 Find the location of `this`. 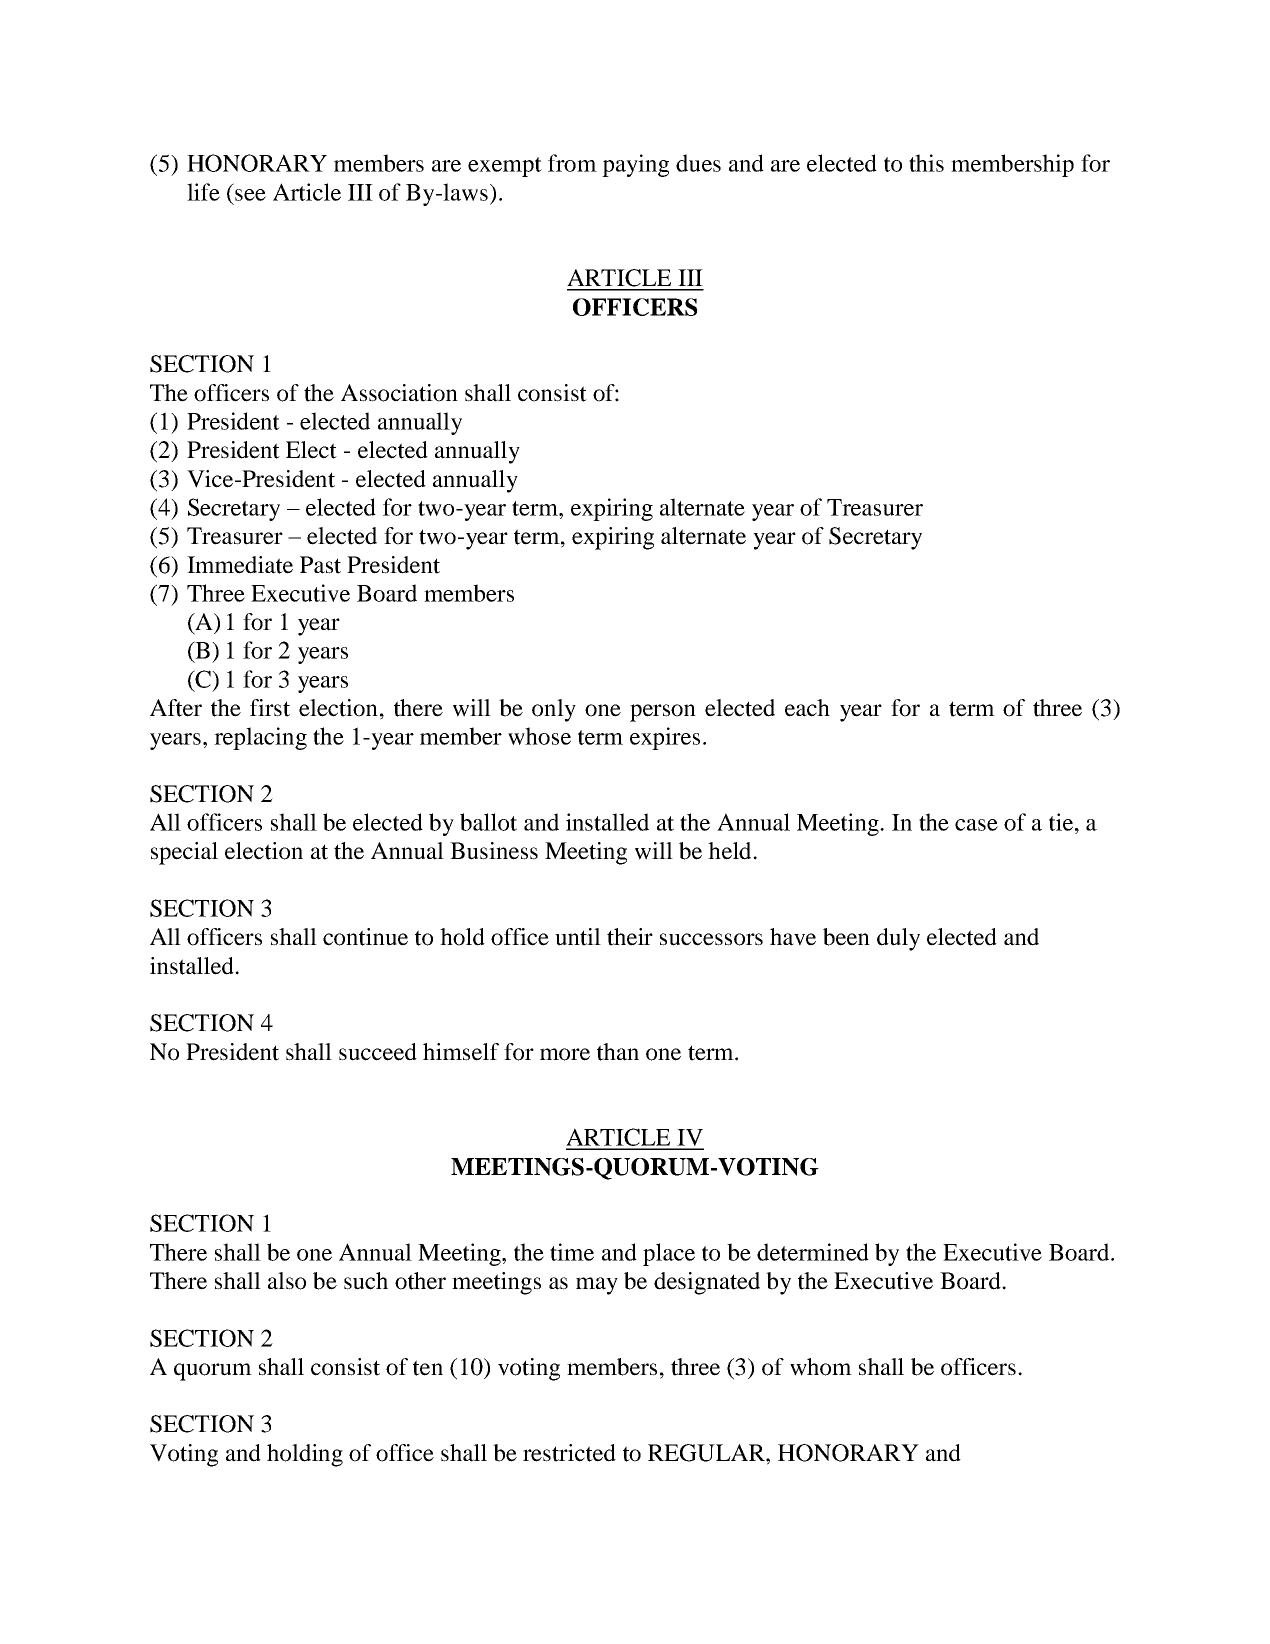

this is located at coordinates (926, 163).
